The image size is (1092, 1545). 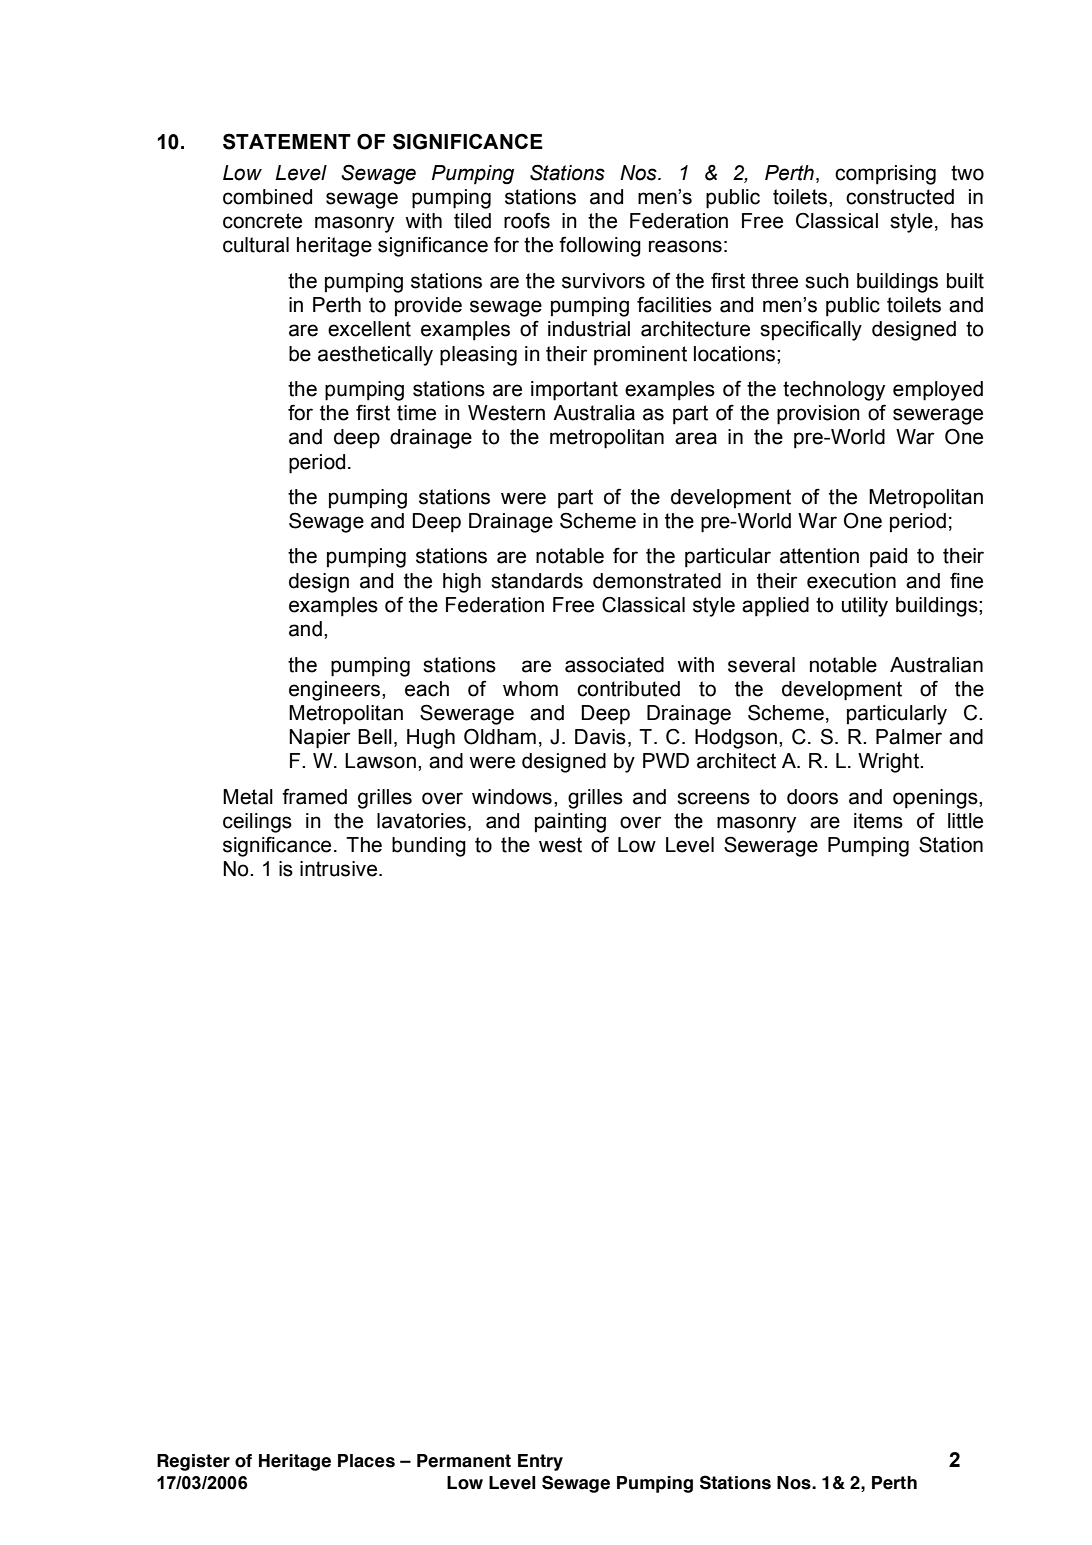 What do you see at coordinates (464, 1461) in the page?
I see `Permanent` at bounding box center [464, 1461].
